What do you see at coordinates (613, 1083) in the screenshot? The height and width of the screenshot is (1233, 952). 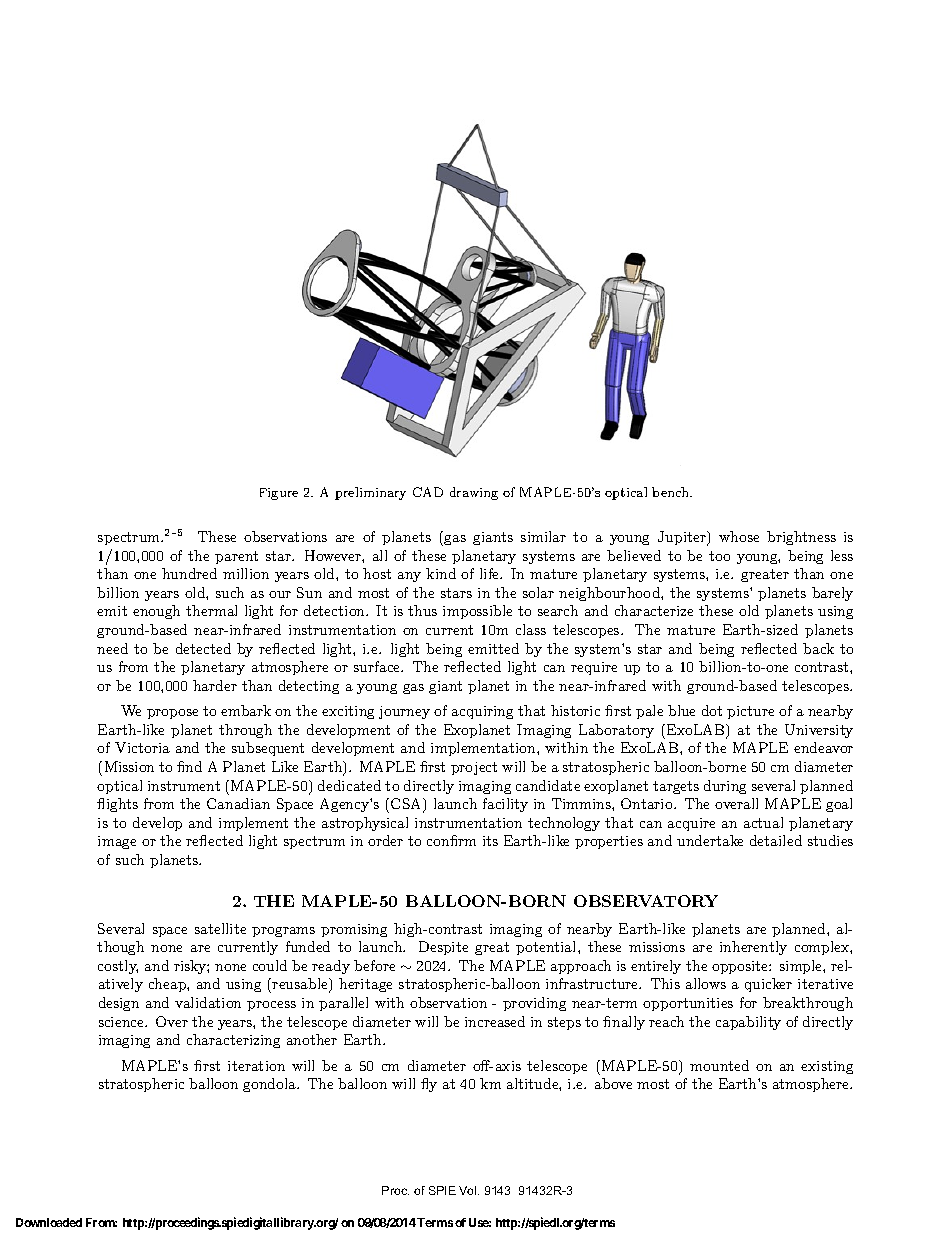 I see `above` at bounding box center [613, 1083].
